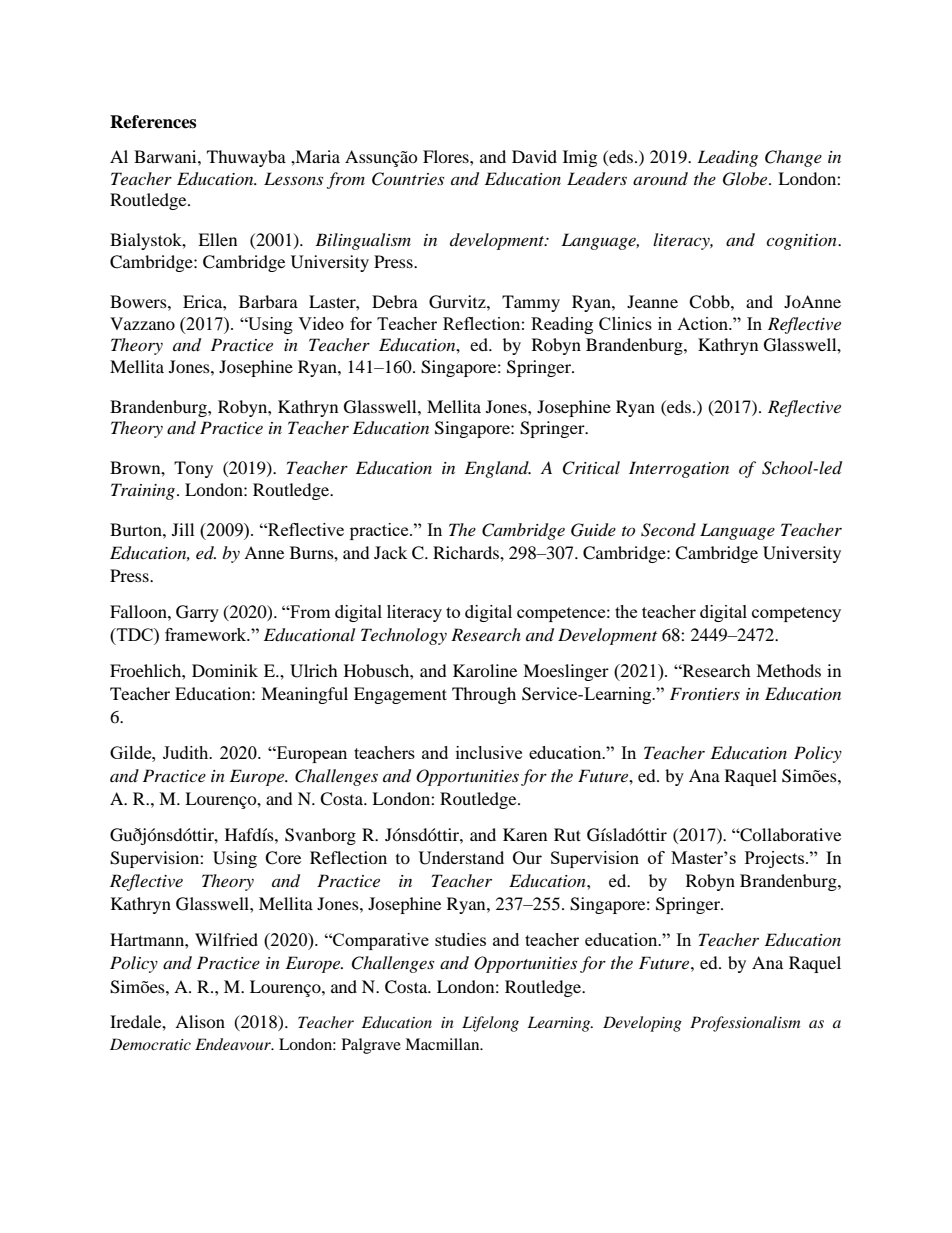  What do you see at coordinates (153, 122) in the document?
I see `References` at bounding box center [153, 122].
